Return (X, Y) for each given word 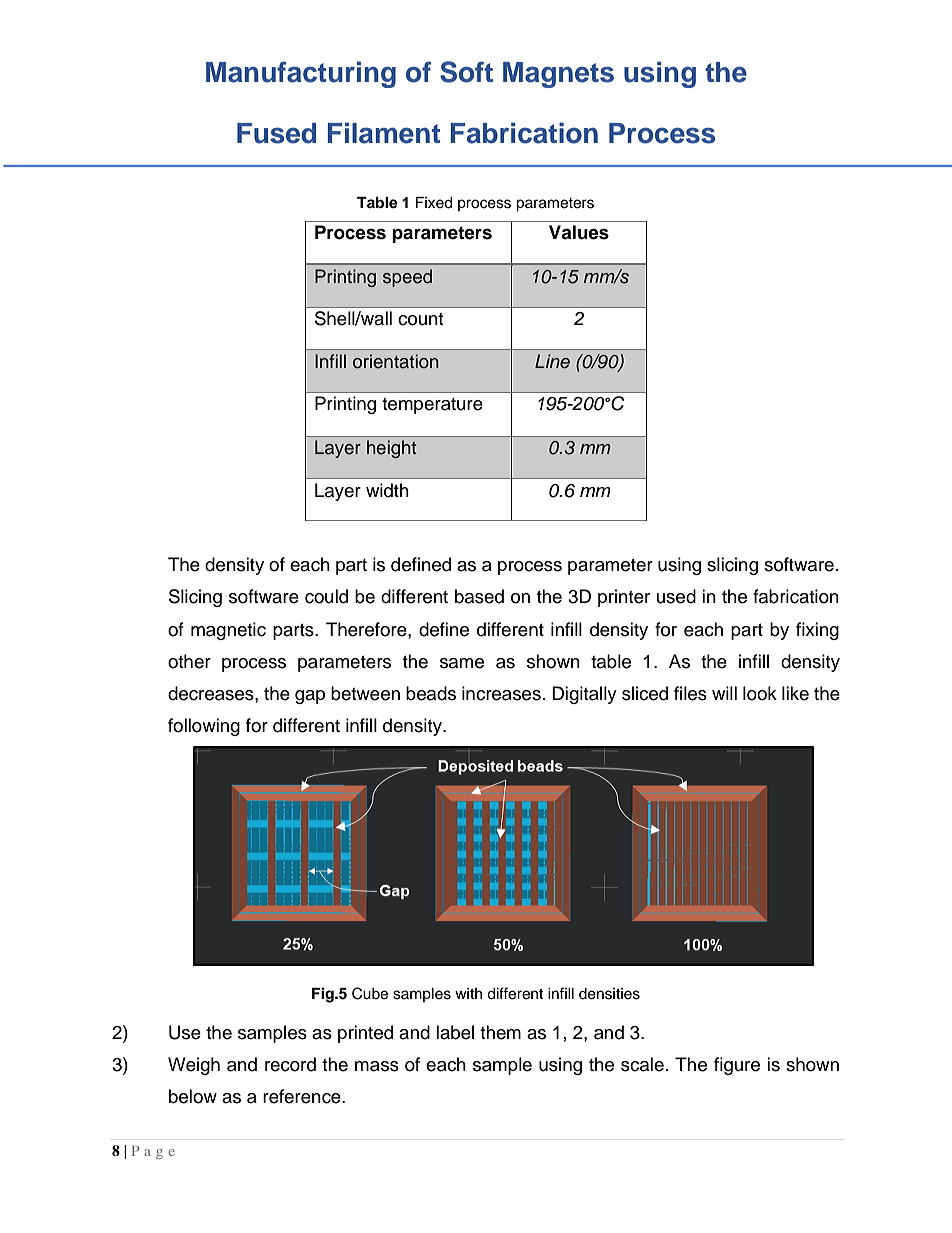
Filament (384, 133)
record (290, 1064)
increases (501, 693)
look (760, 693)
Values (579, 232)
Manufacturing (301, 74)
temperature (432, 406)
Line (552, 361)
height (391, 449)
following (204, 727)
